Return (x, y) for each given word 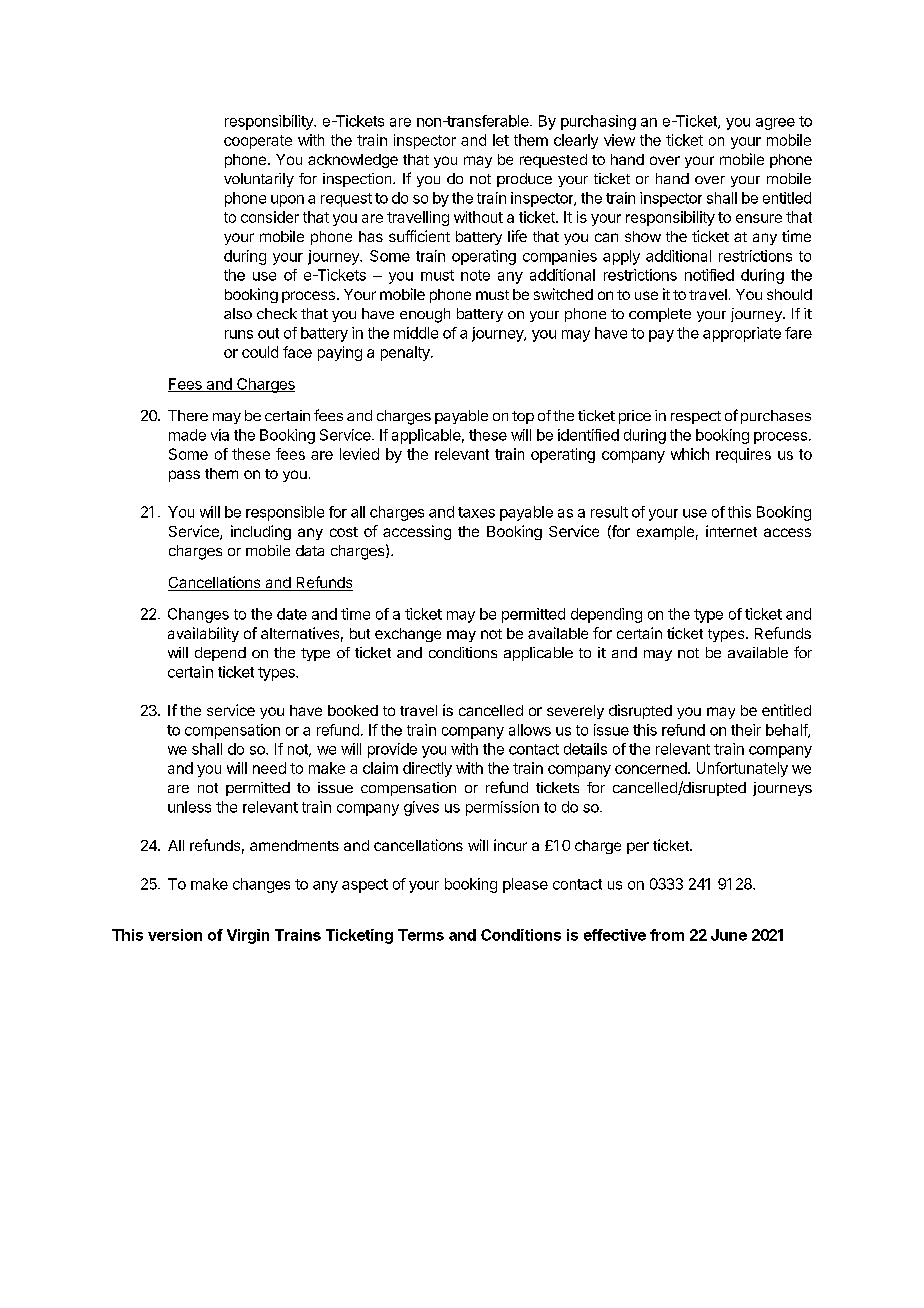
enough (425, 315)
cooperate (258, 142)
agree (775, 124)
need (269, 768)
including (261, 532)
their (746, 730)
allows (530, 730)
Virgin (248, 936)
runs (239, 334)
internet (731, 531)
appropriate (742, 334)
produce (524, 180)
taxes (476, 512)
